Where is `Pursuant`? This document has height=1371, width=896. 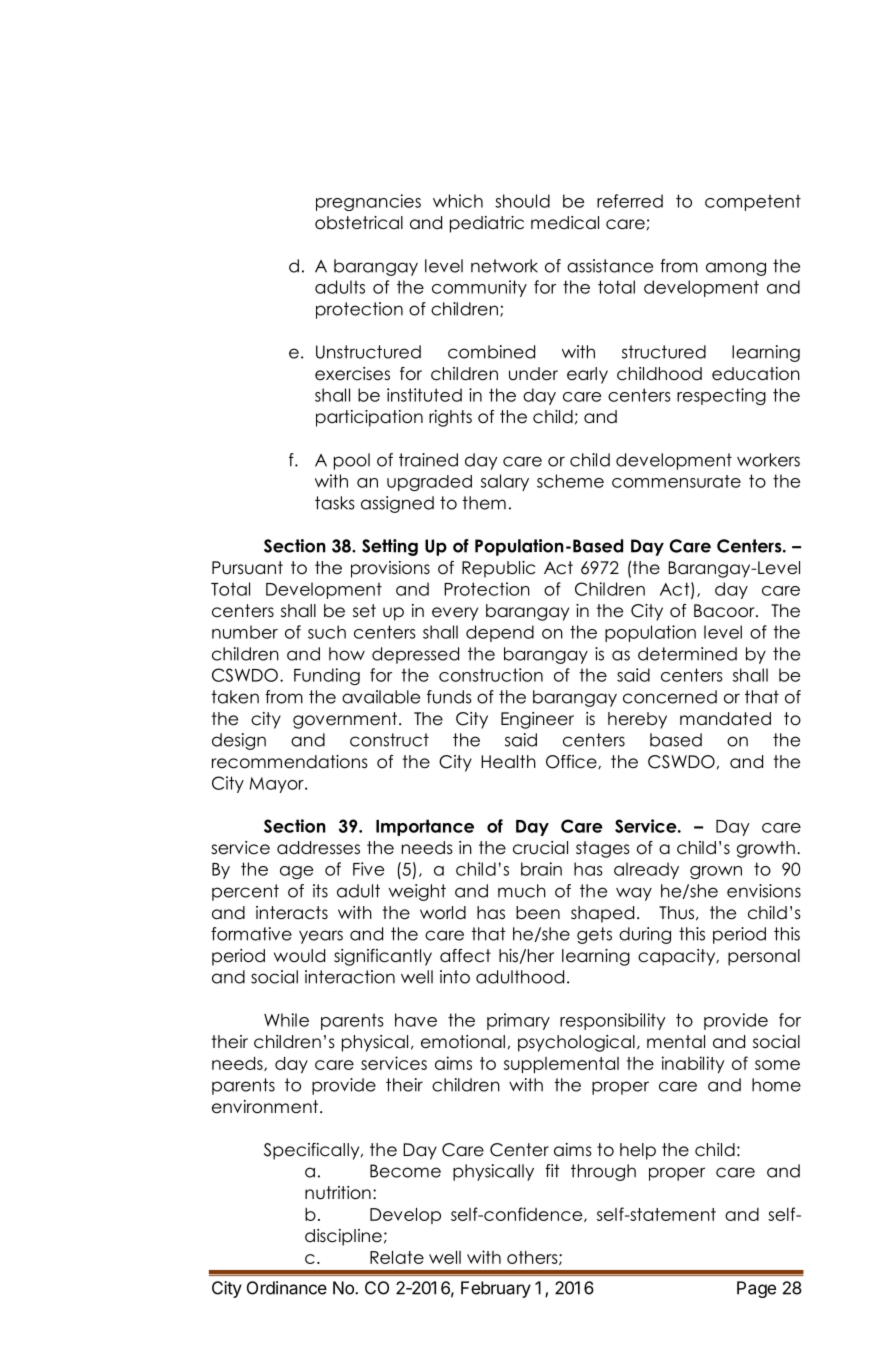 Pursuant is located at coordinates (247, 568).
